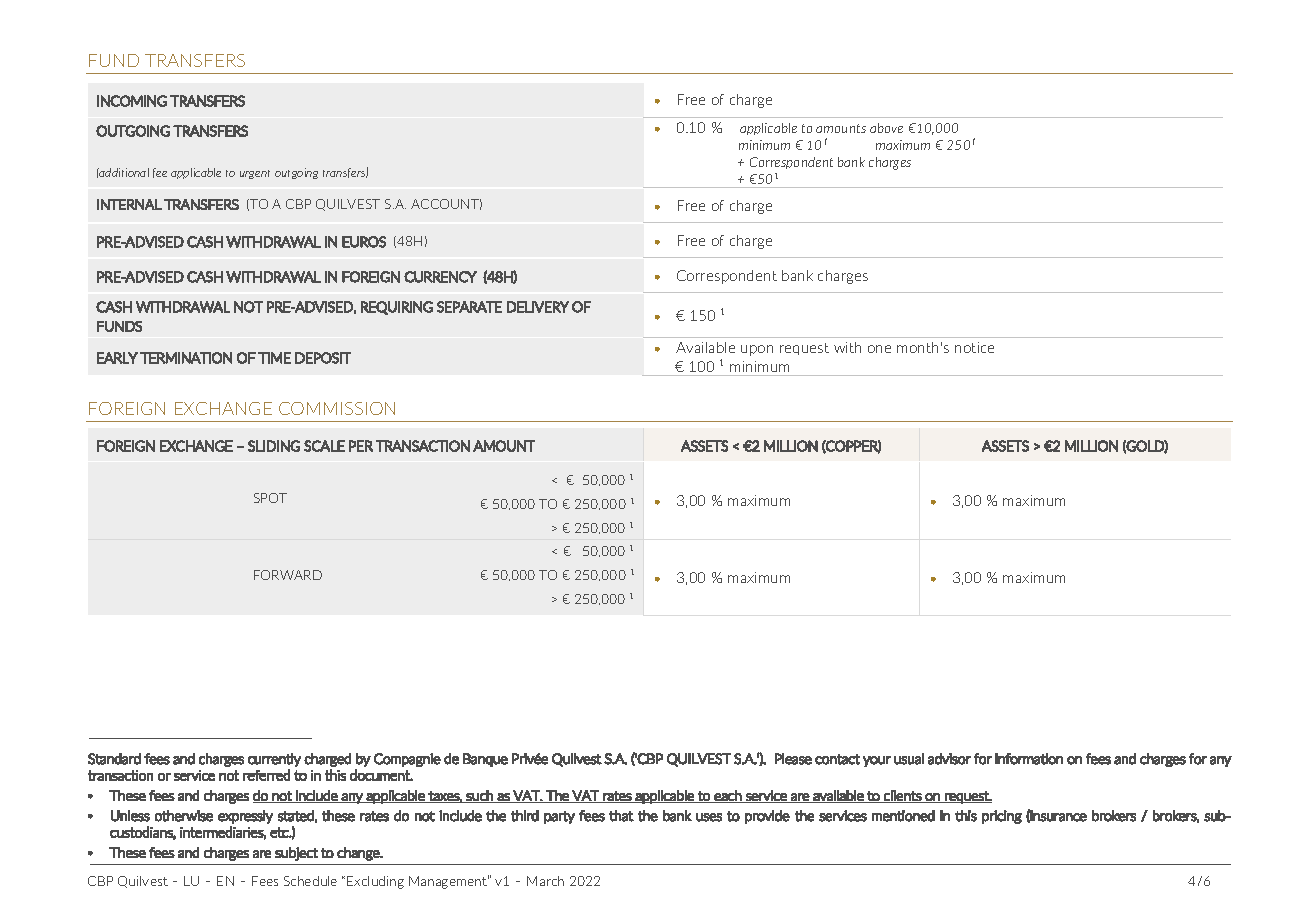  Describe the element at coordinates (974, 347) in the screenshot. I see `notice` at that location.
